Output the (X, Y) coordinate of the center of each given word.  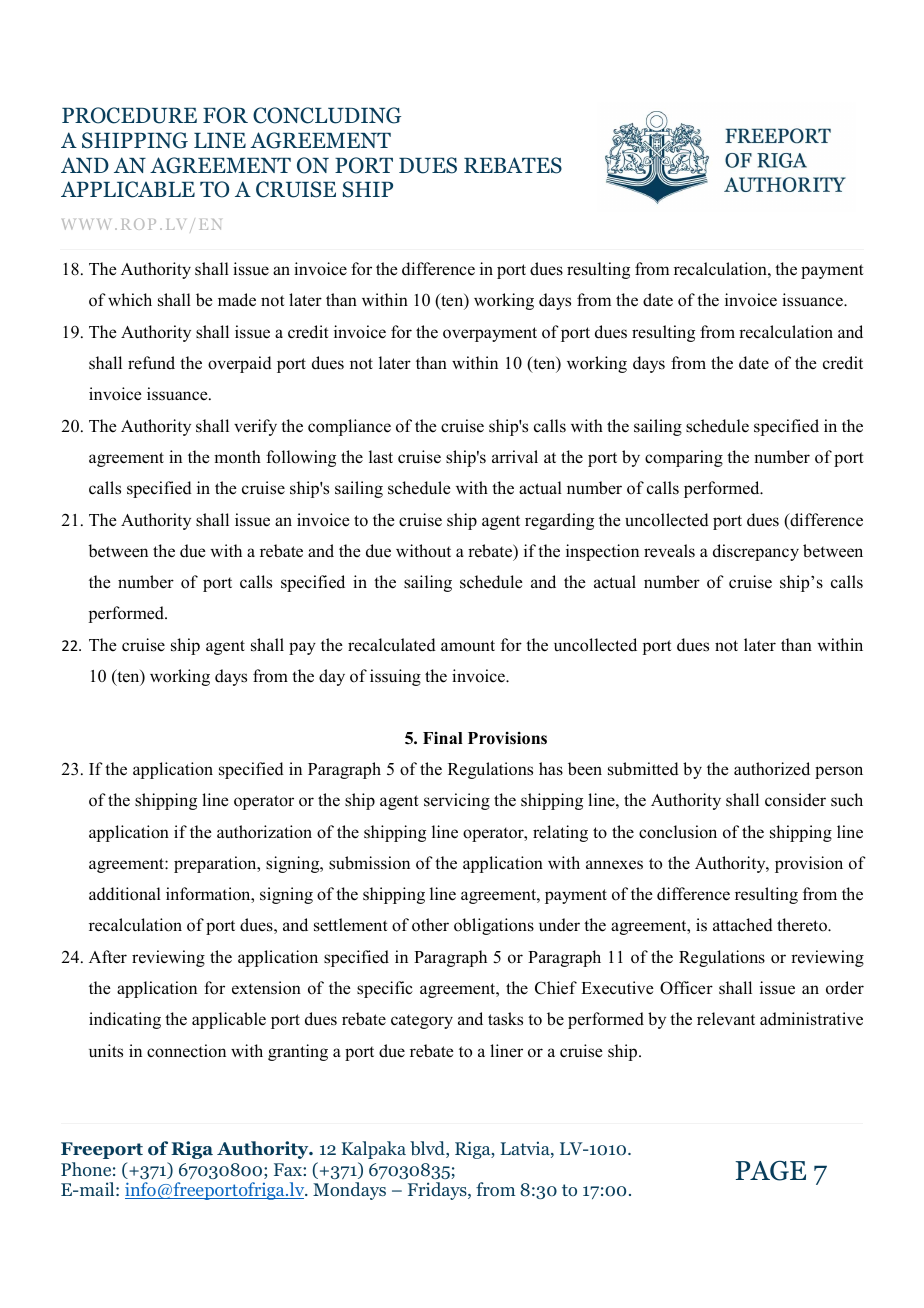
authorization (264, 832)
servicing (457, 801)
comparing (684, 458)
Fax (289, 1169)
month (237, 457)
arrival (515, 456)
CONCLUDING (327, 115)
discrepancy (756, 552)
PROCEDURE (129, 115)
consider (795, 800)
